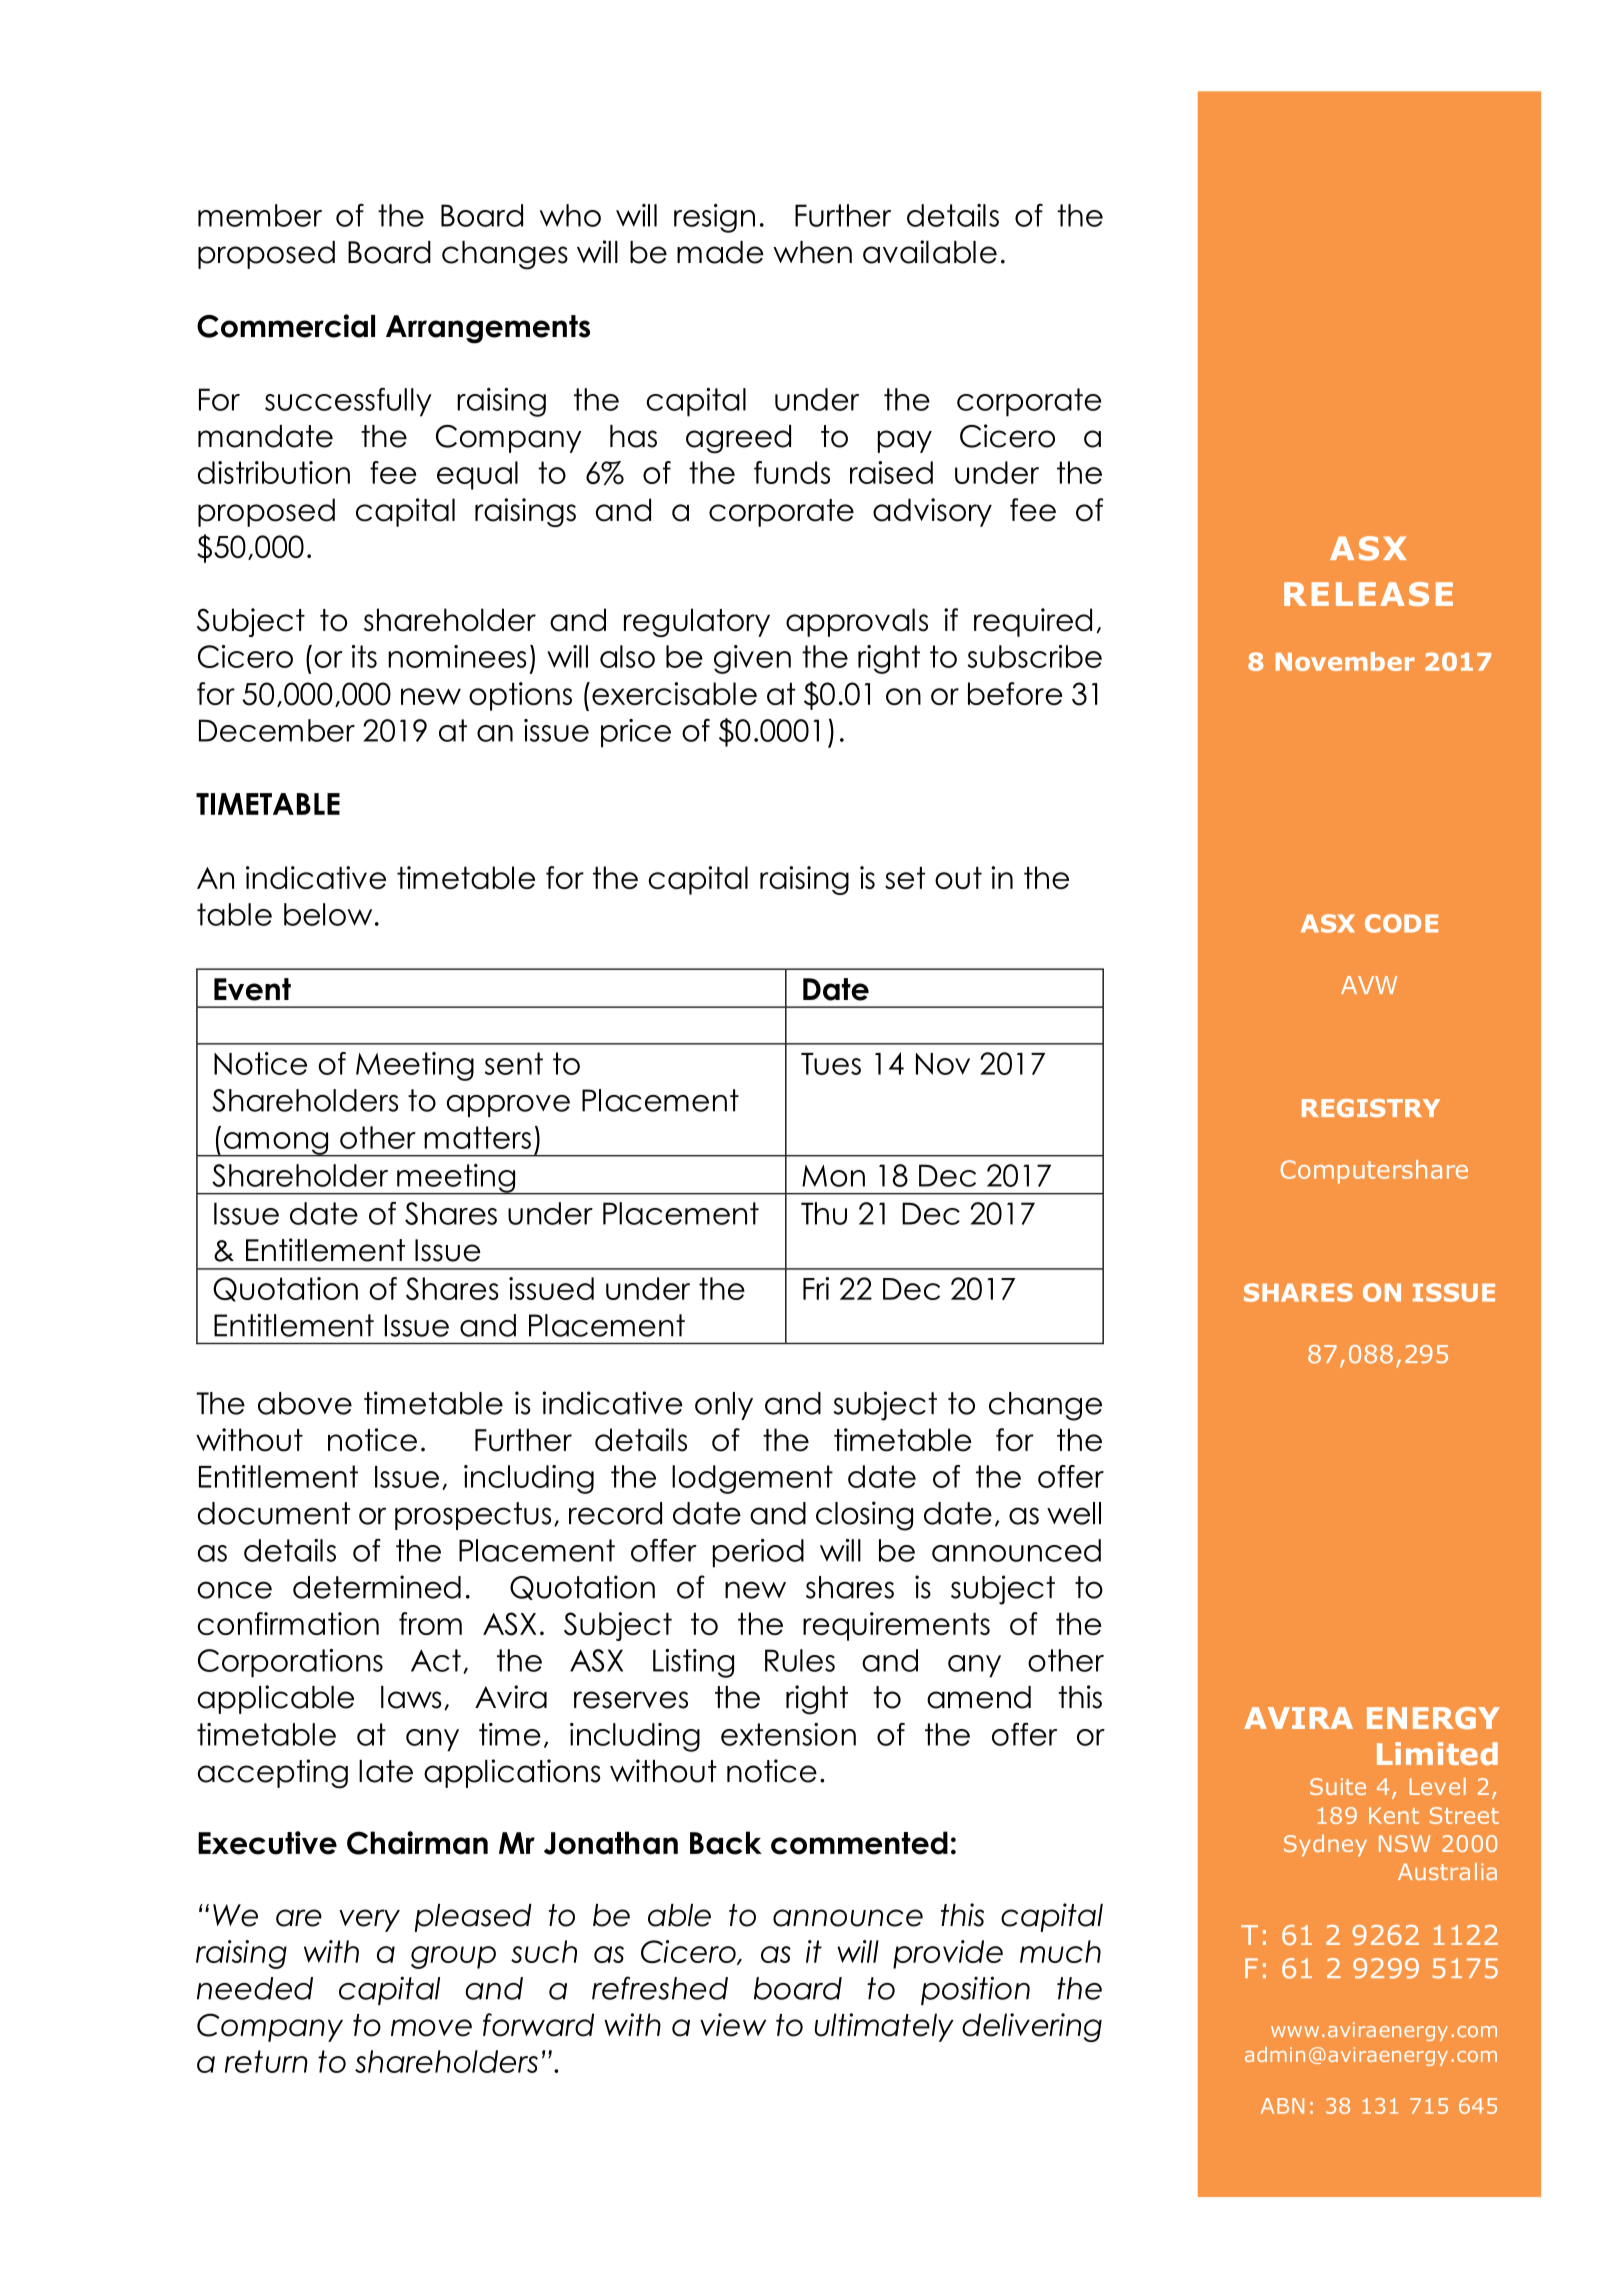  Describe the element at coordinates (1371, 1108) in the page. I see `REGISTRY` at that location.
